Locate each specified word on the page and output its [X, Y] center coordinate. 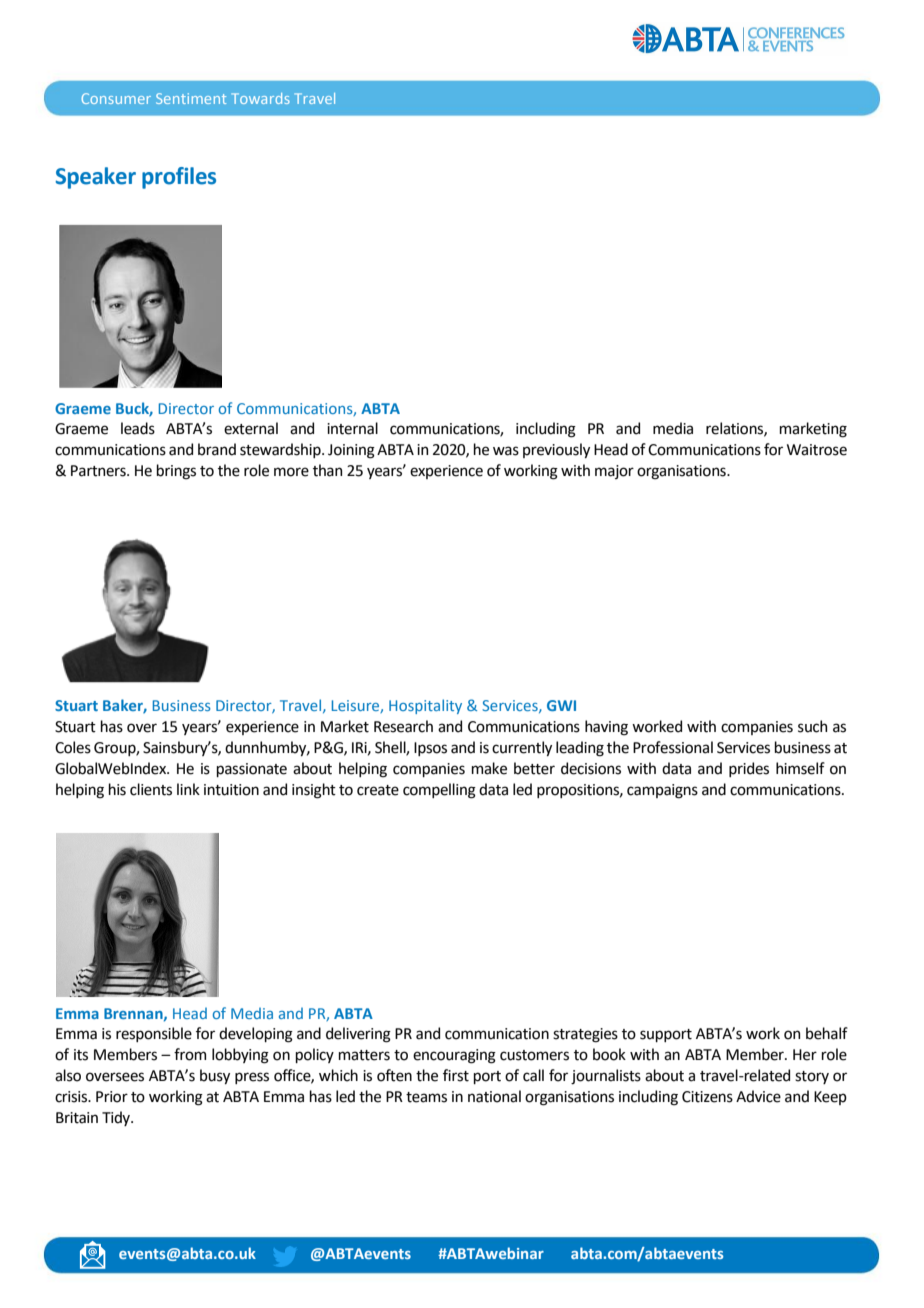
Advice [758, 1096]
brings [176, 472]
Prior [112, 1097]
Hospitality [425, 706]
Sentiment [191, 98]
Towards [261, 98]
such [812, 726]
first [456, 1075]
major [614, 472]
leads [138, 428]
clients [151, 789]
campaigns [662, 791]
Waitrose [817, 450]
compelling [439, 791]
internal [352, 428]
